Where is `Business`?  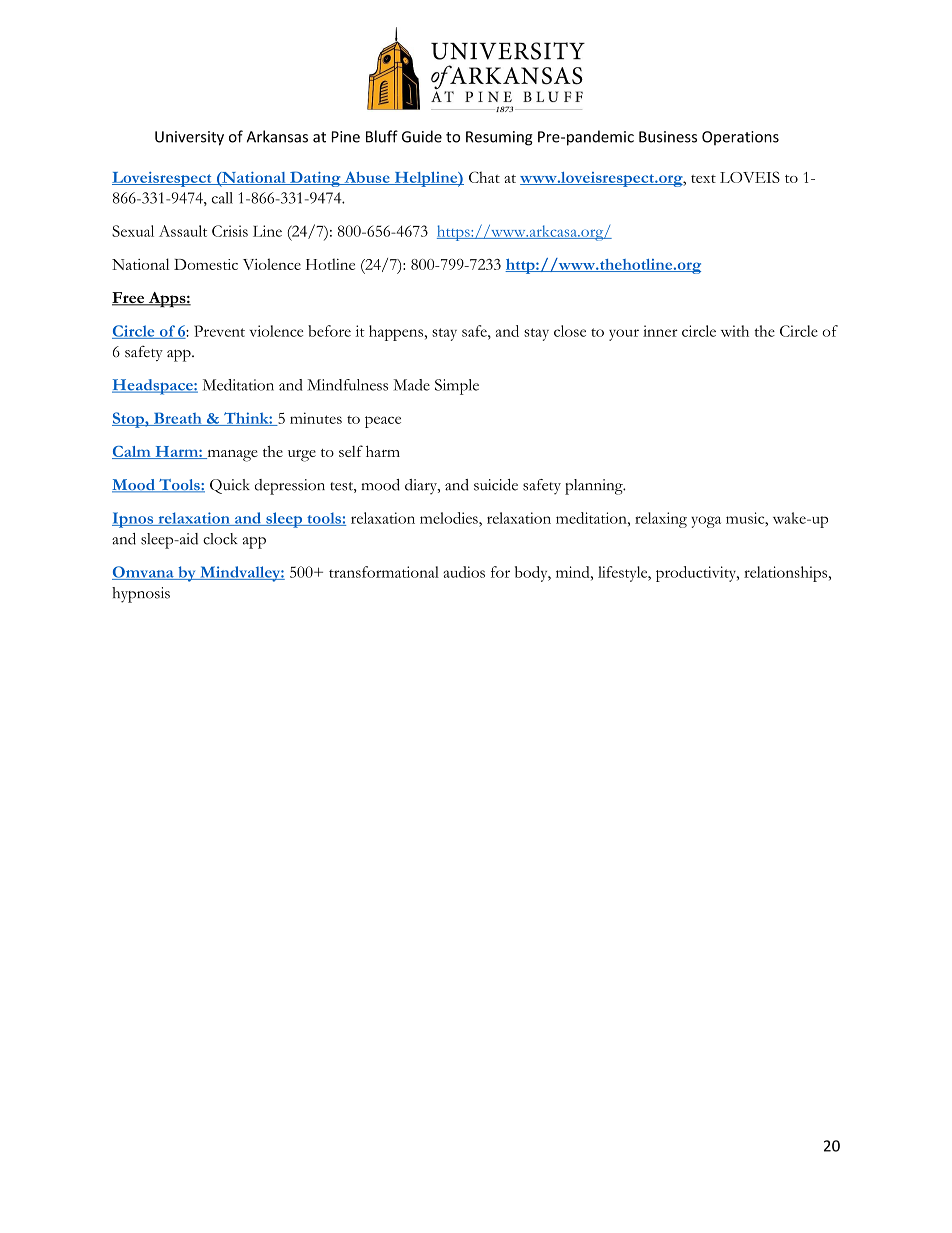 Business is located at coordinates (668, 137).
